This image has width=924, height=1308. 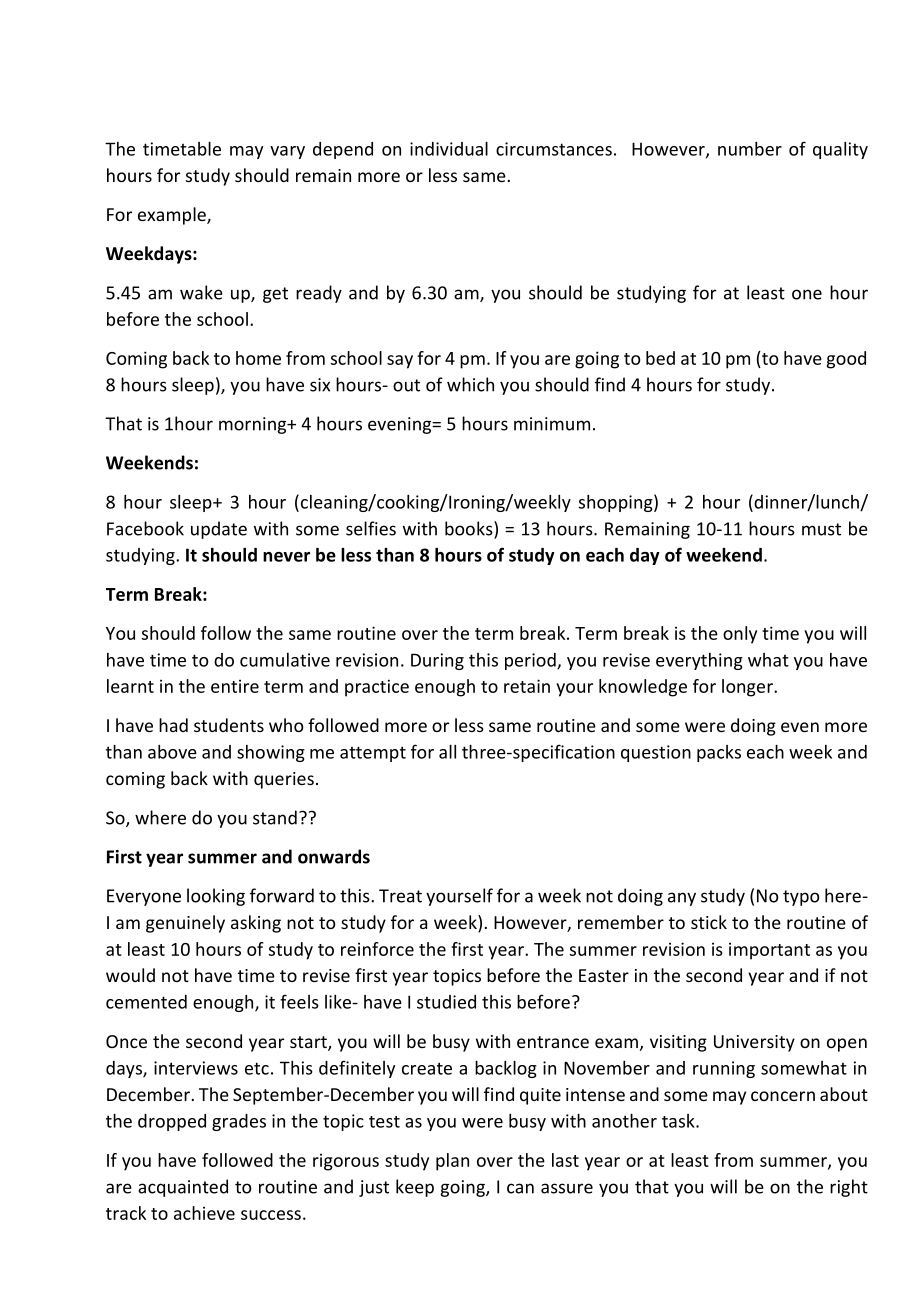 I want to click on vary, so click(x=287, y=152).
